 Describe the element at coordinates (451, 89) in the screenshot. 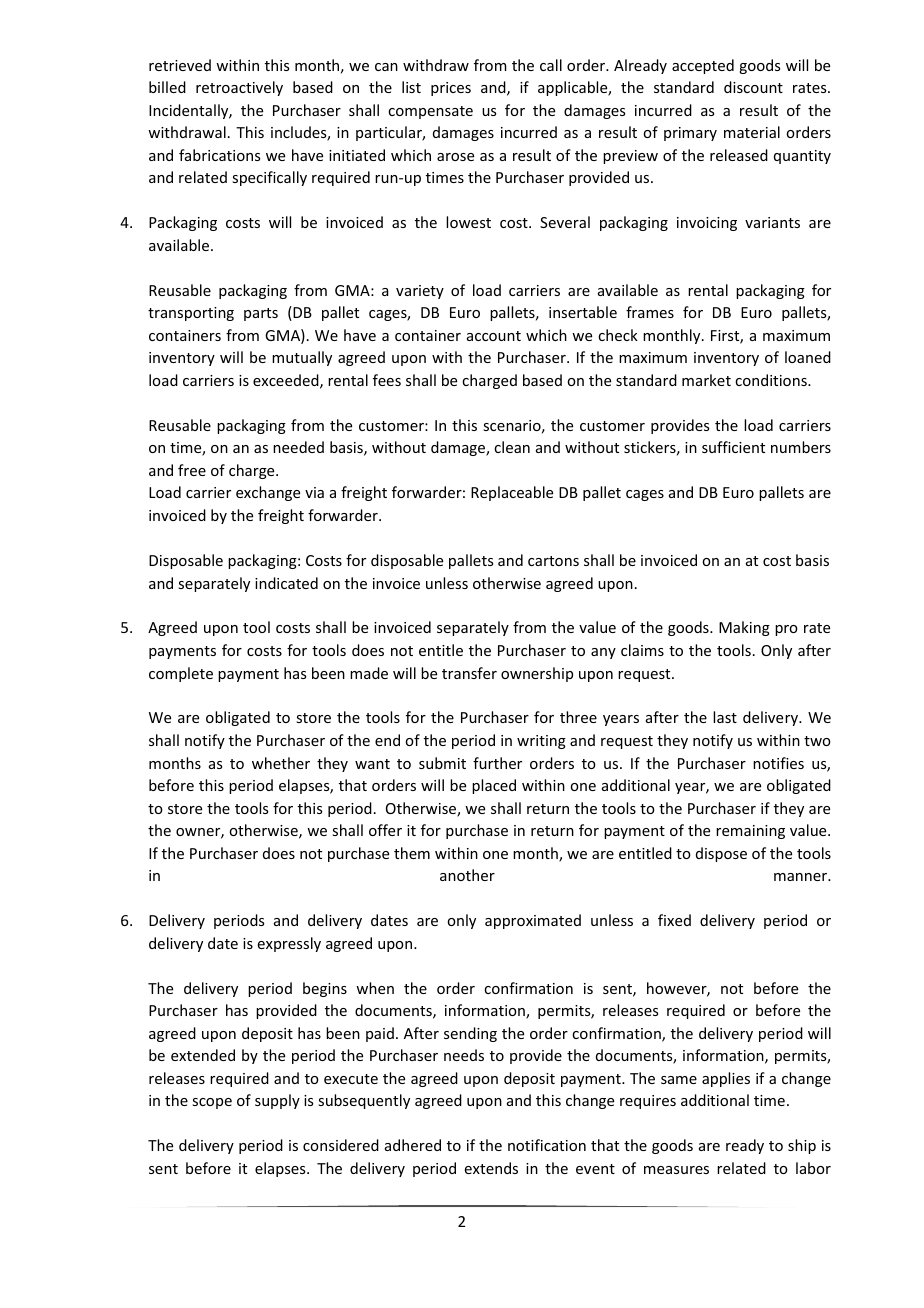

I see `prices` at that location.
